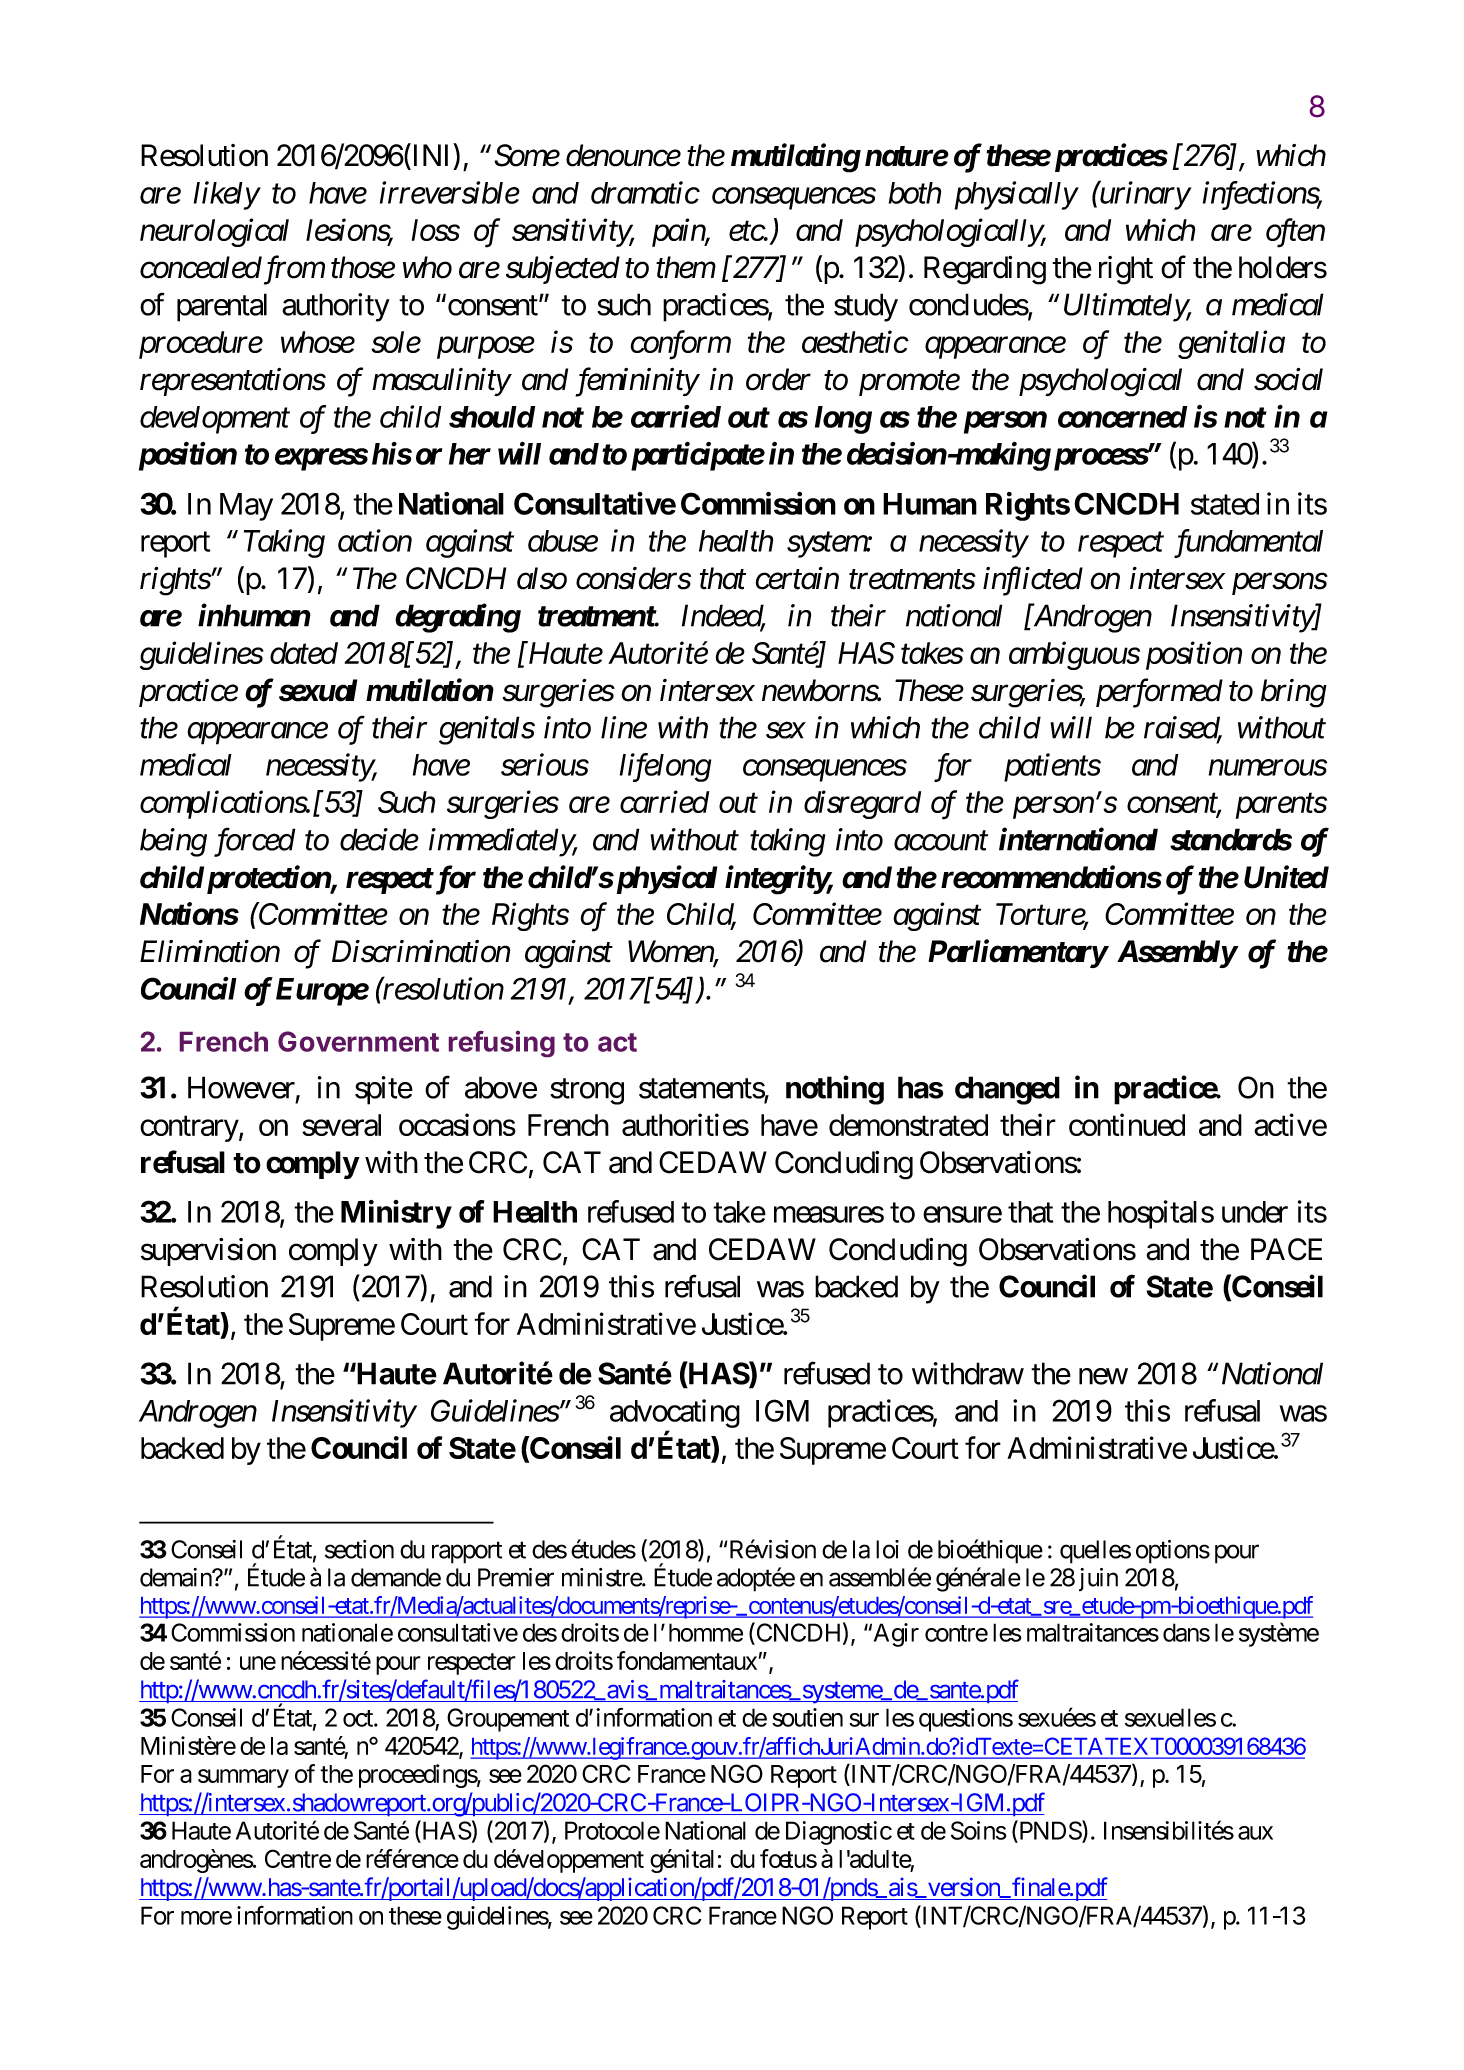  What do you see at coordinates (516, 1577) in the screenshot?
I see `Premier` at bounding box center [516, 1577].
